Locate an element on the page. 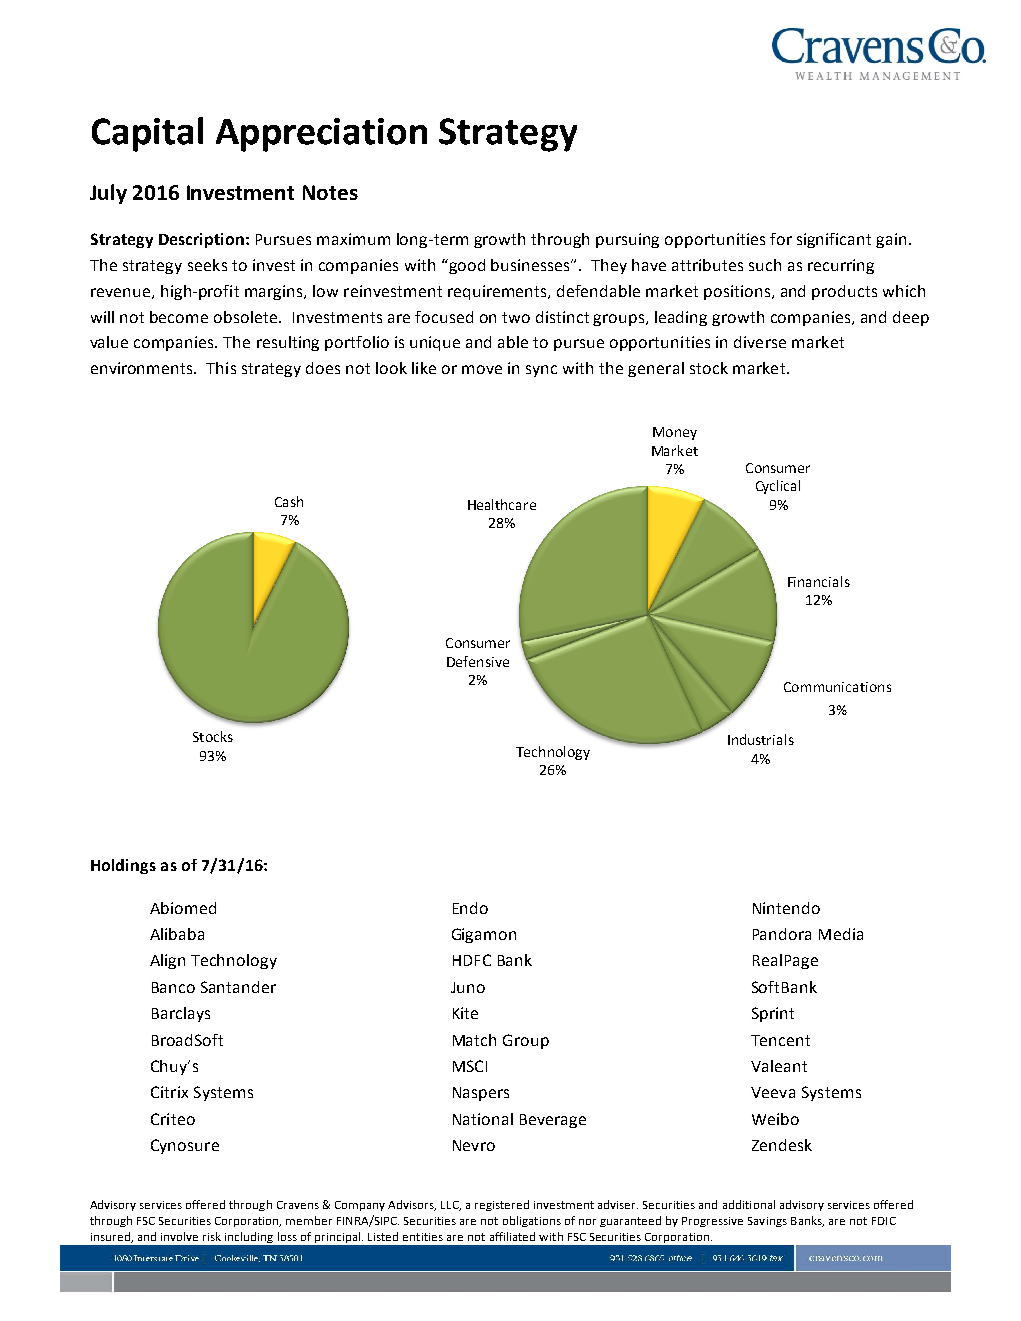  registered is located at coordinates (502, 1205).
